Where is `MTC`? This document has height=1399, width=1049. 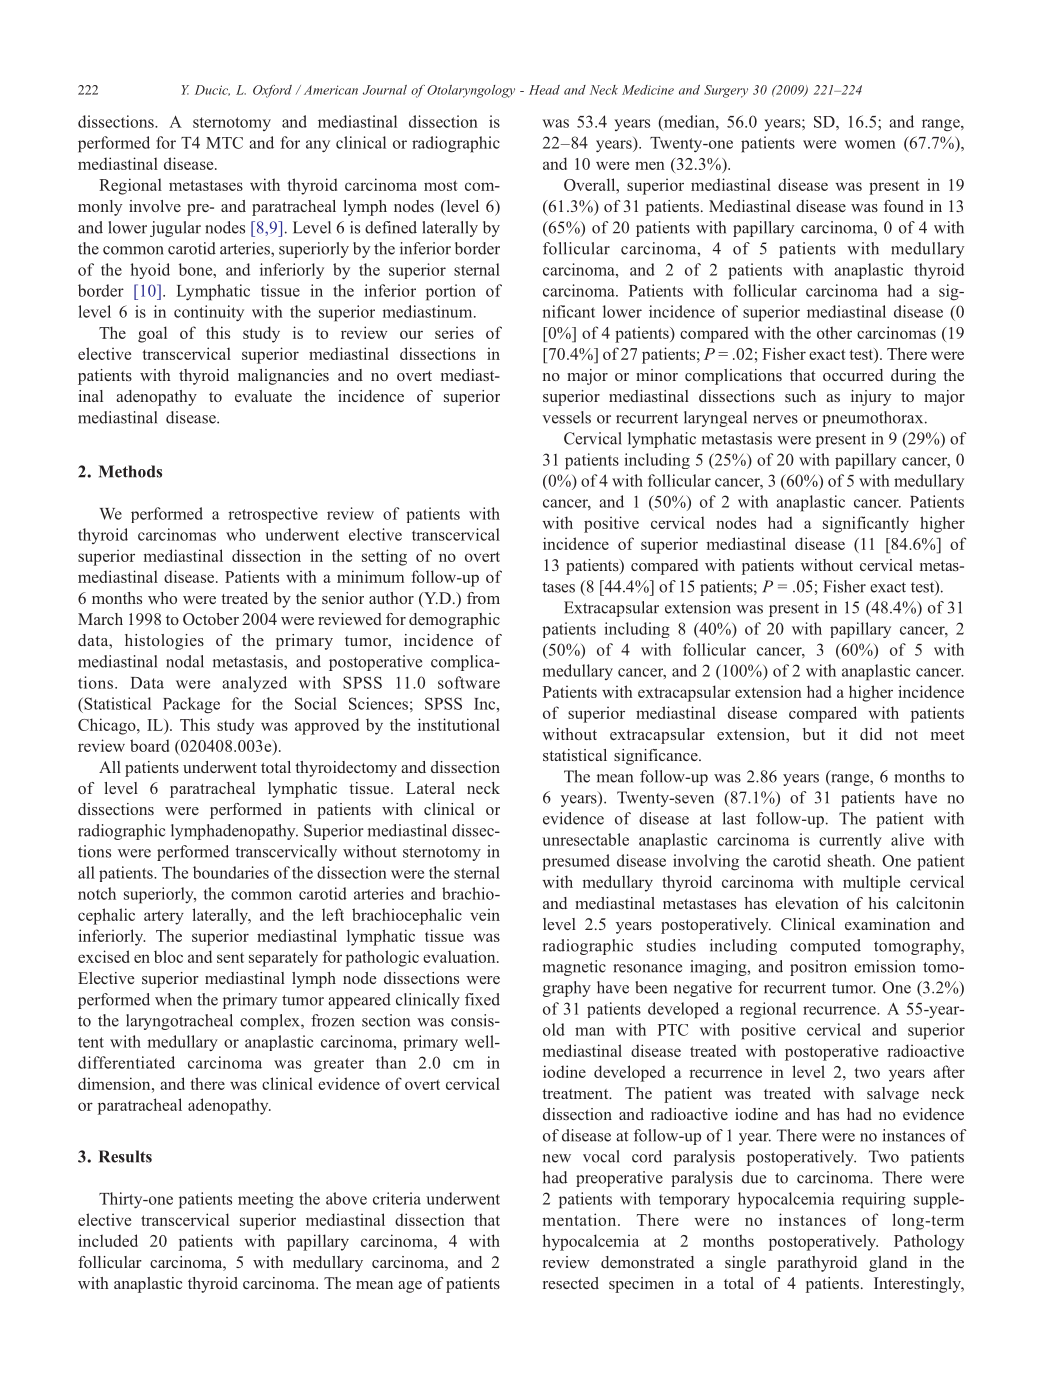 MTC is located at coordinates (224, 143).
